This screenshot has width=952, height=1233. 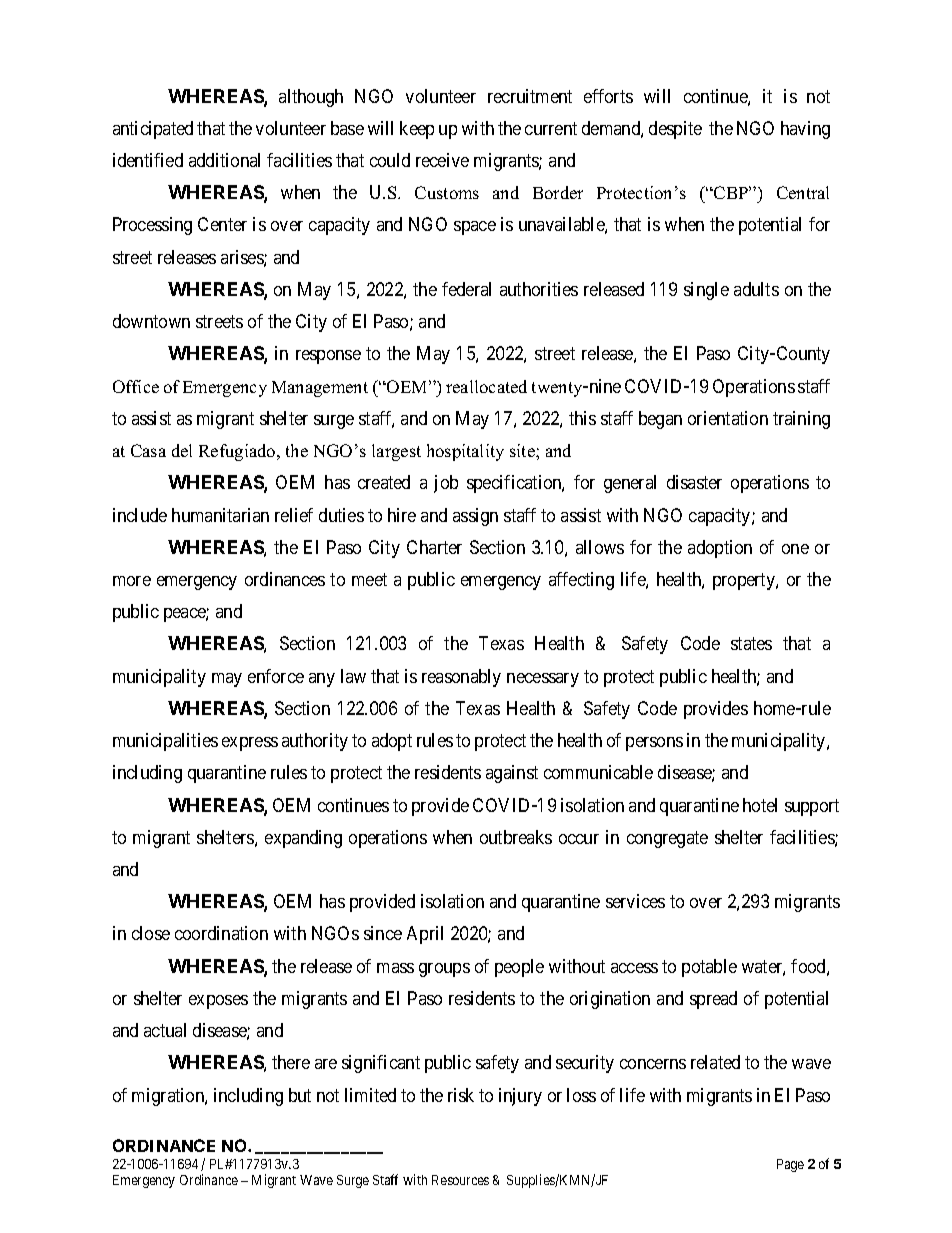 I want to click on despite, so click(x=675, y=130).
